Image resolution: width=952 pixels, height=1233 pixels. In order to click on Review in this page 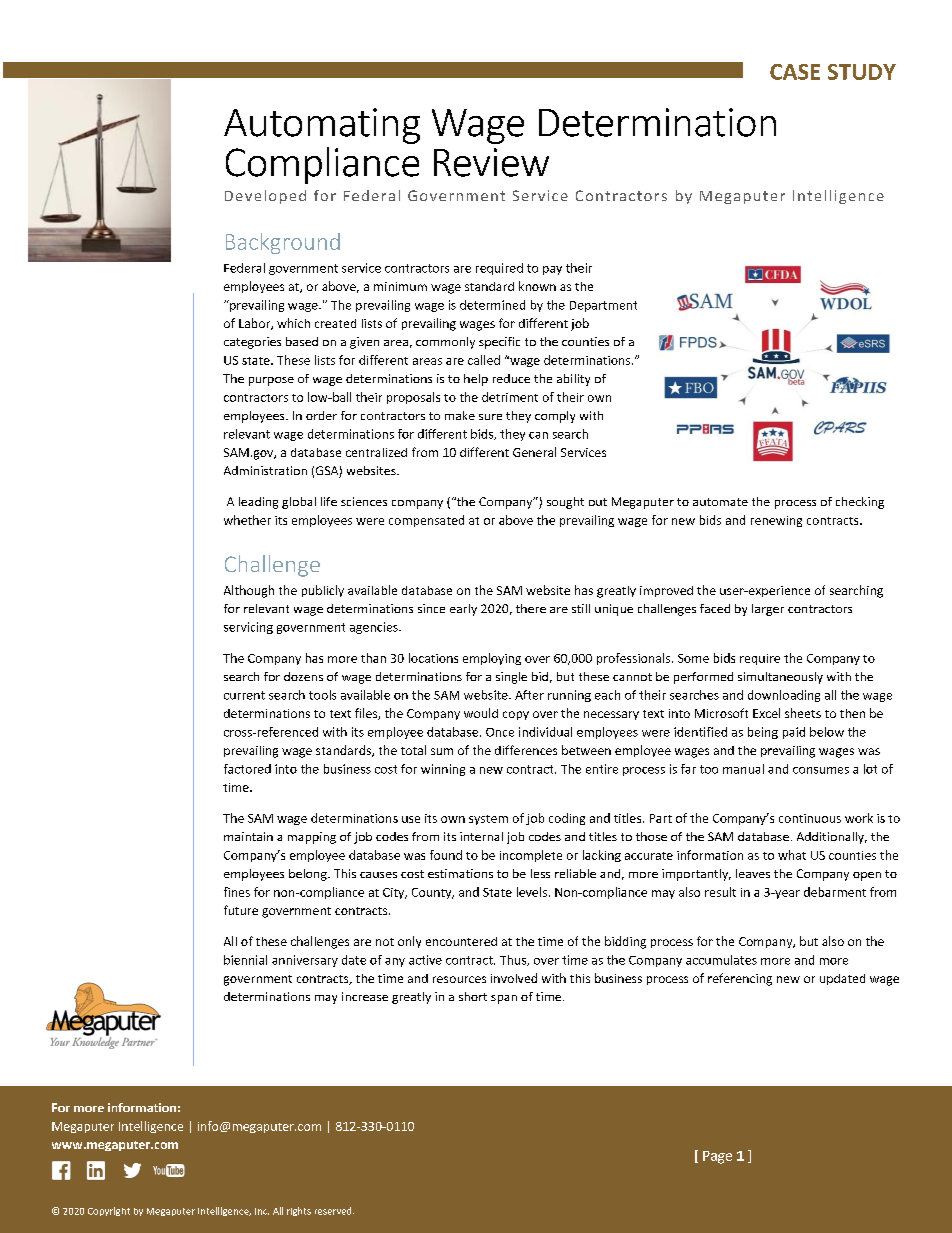, I will do `click(491, 162)`.
